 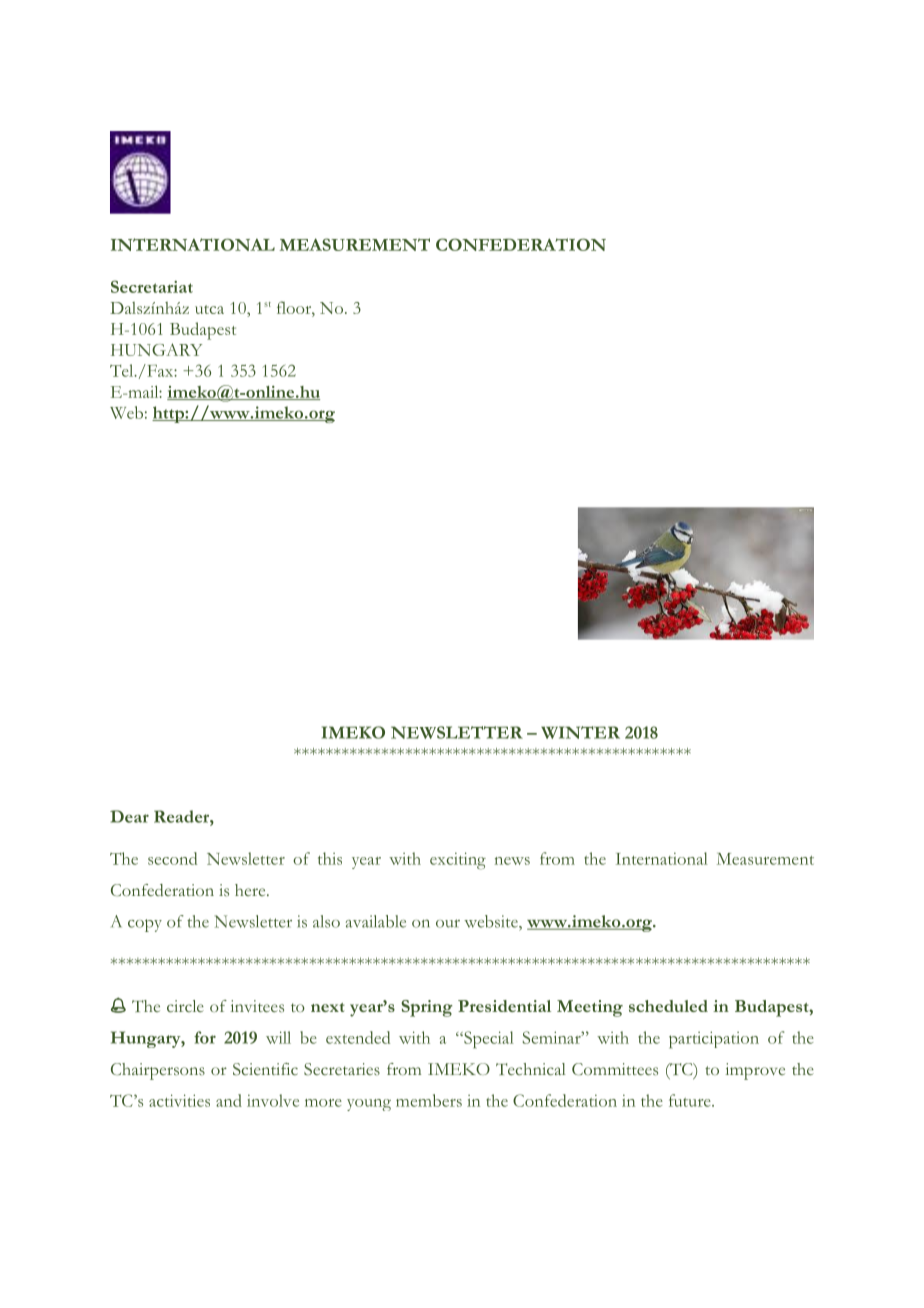 I want to click on Dear, so click(x=129, y=816).
